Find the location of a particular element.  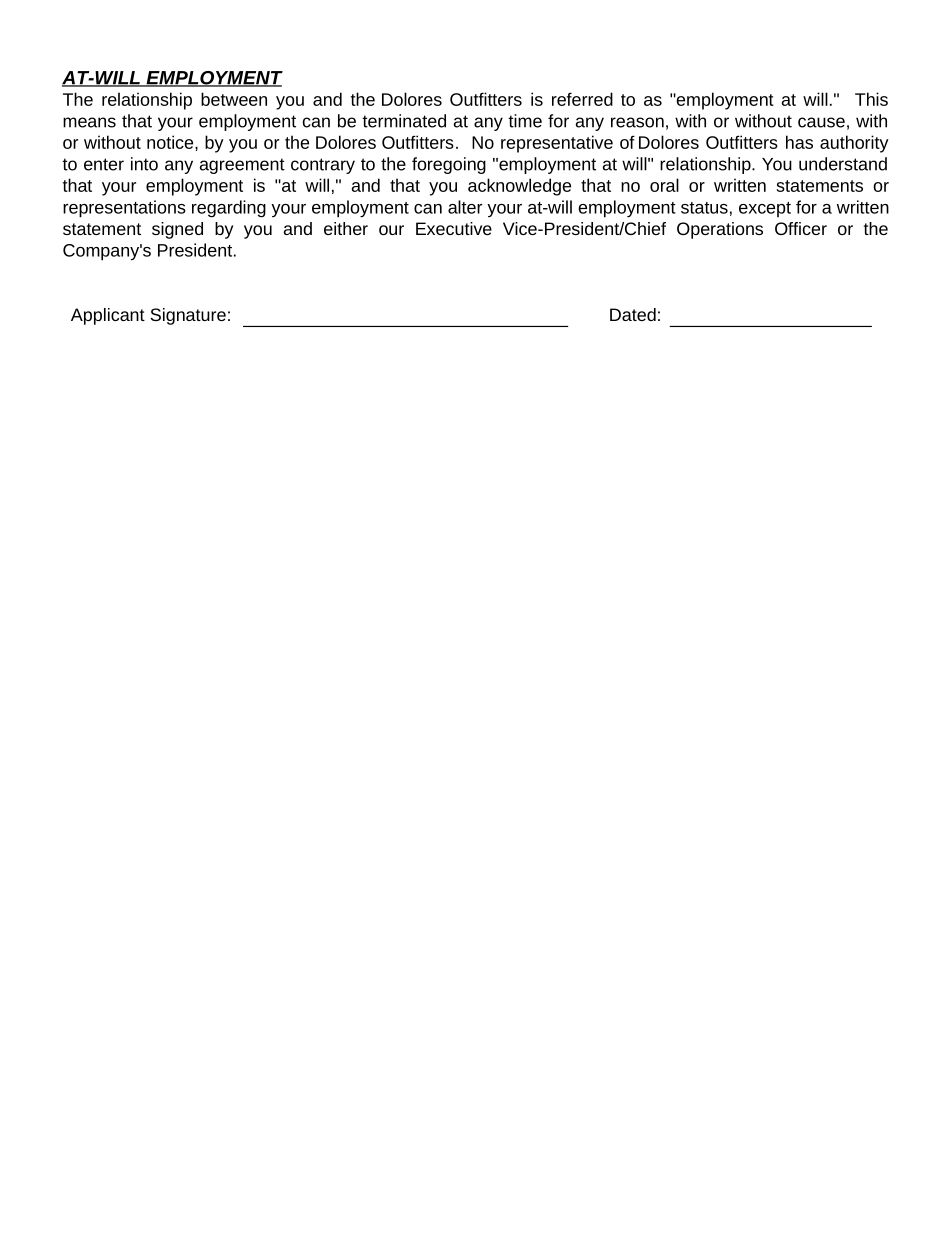

Signature is located at coordinates (188, 316).
